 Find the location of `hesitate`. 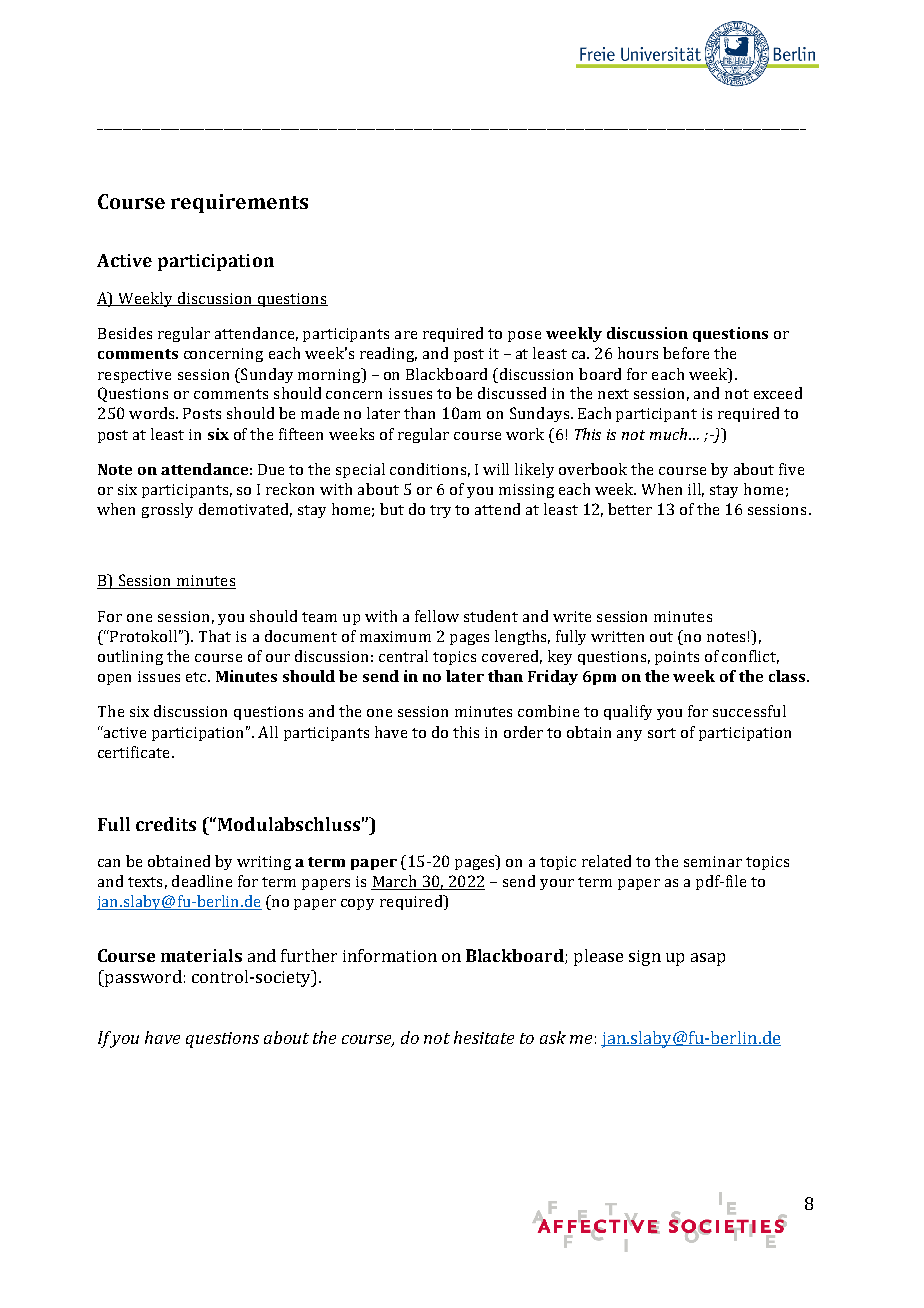

hesitate is located at coordinates (484, 1037).
